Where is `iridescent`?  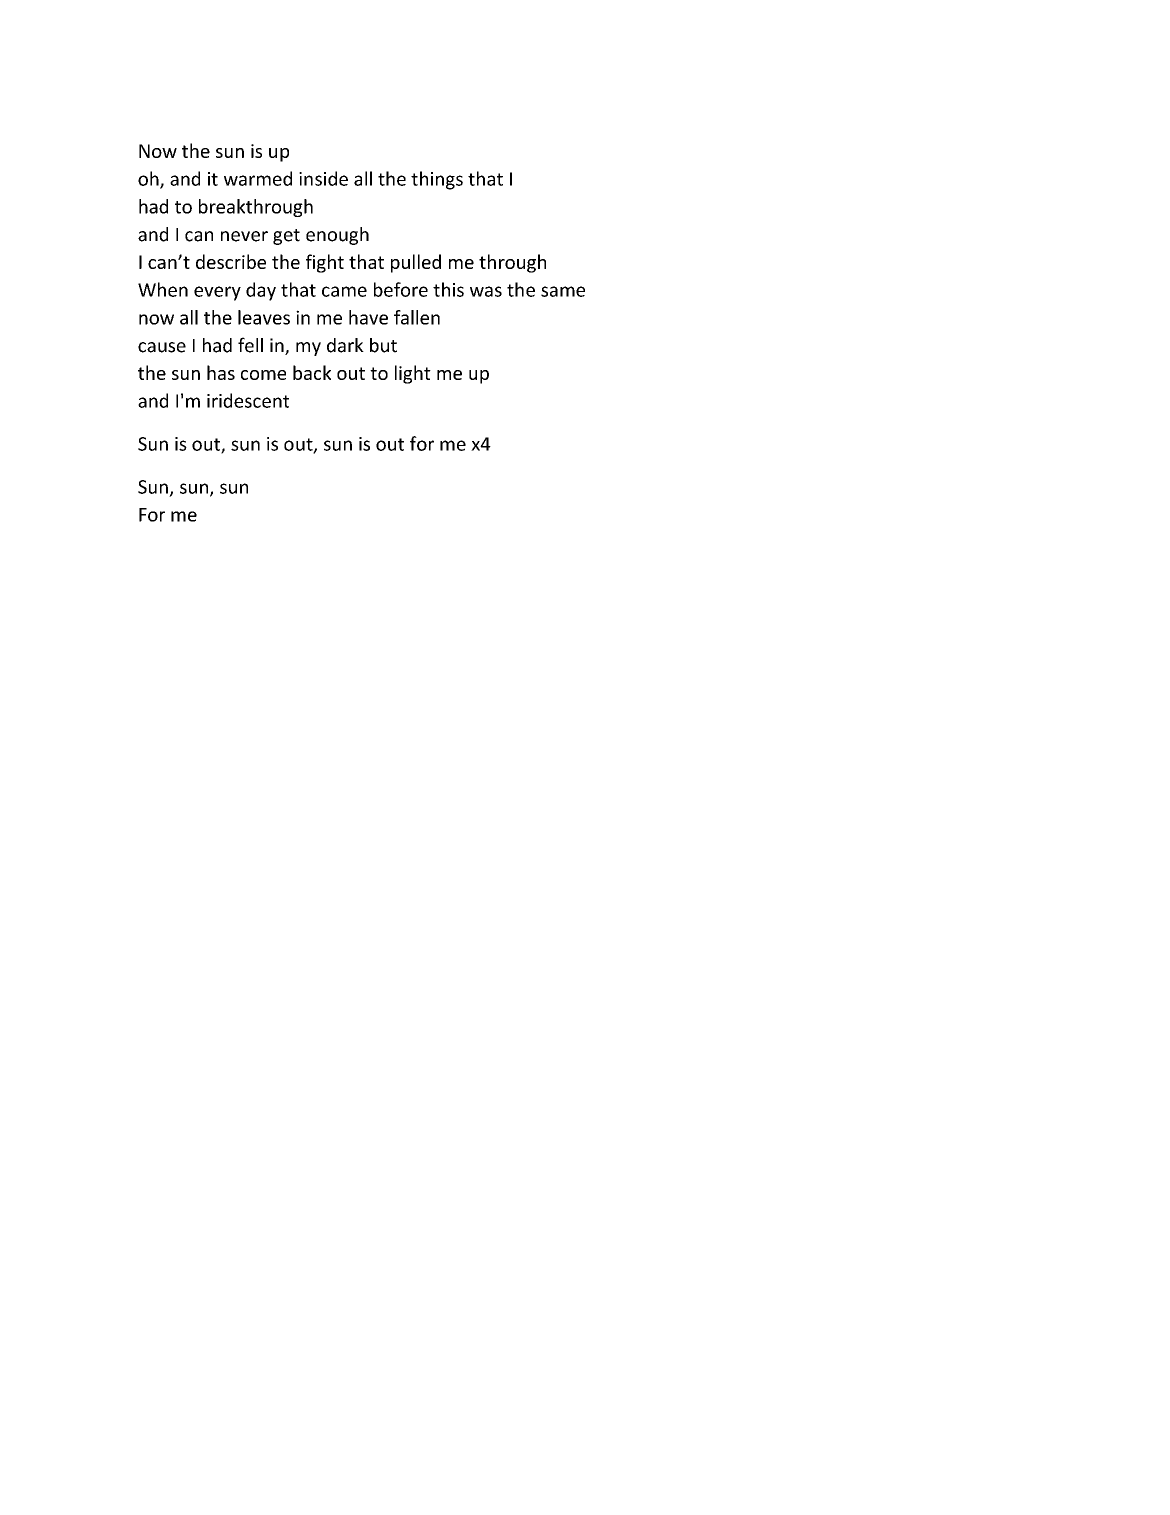 iridescent is located at coordinates (248, 400).
